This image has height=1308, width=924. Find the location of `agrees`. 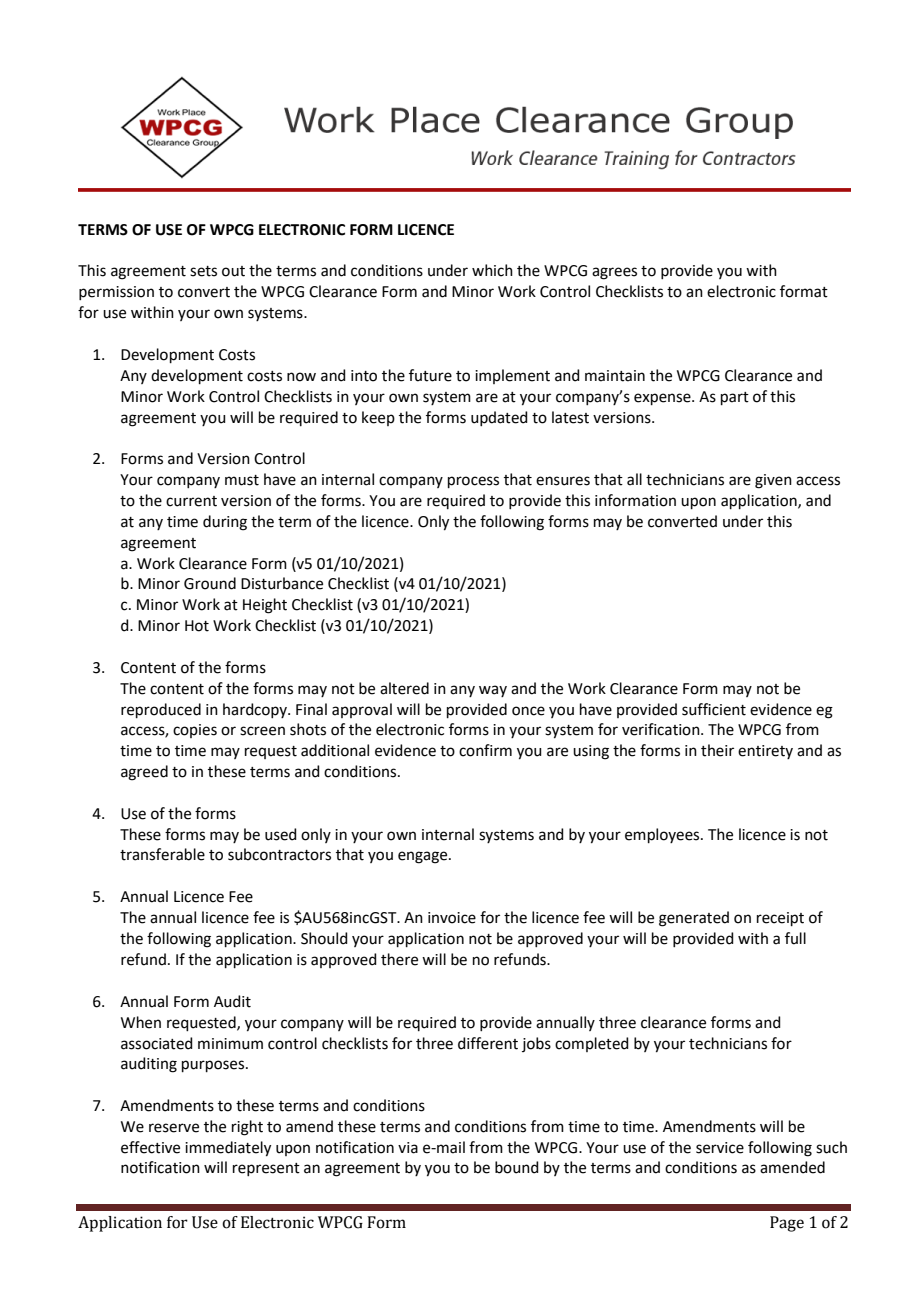

agrees is located at coordinates (614, 273).
